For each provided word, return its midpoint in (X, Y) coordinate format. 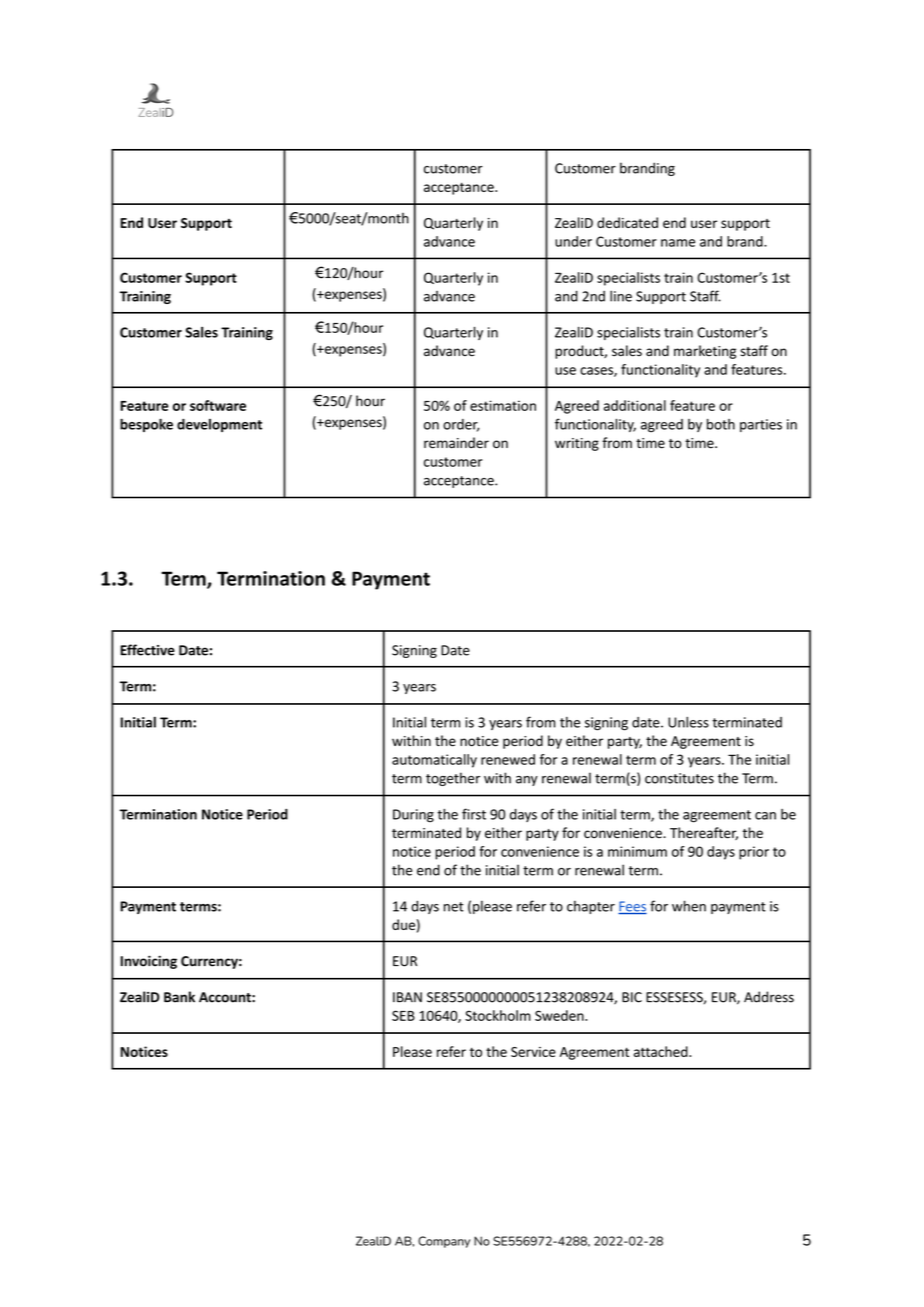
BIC (632, 997)
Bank (179, 997)
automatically (434, 761)
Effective (147, 650)
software (218, 405)
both (721, 424)
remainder (456, 443)
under (573, 241)
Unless (688, 722)
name (678, 243)
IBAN (407, 997)
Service (533, 1052)
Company (444, 1242)
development (219, 425)
